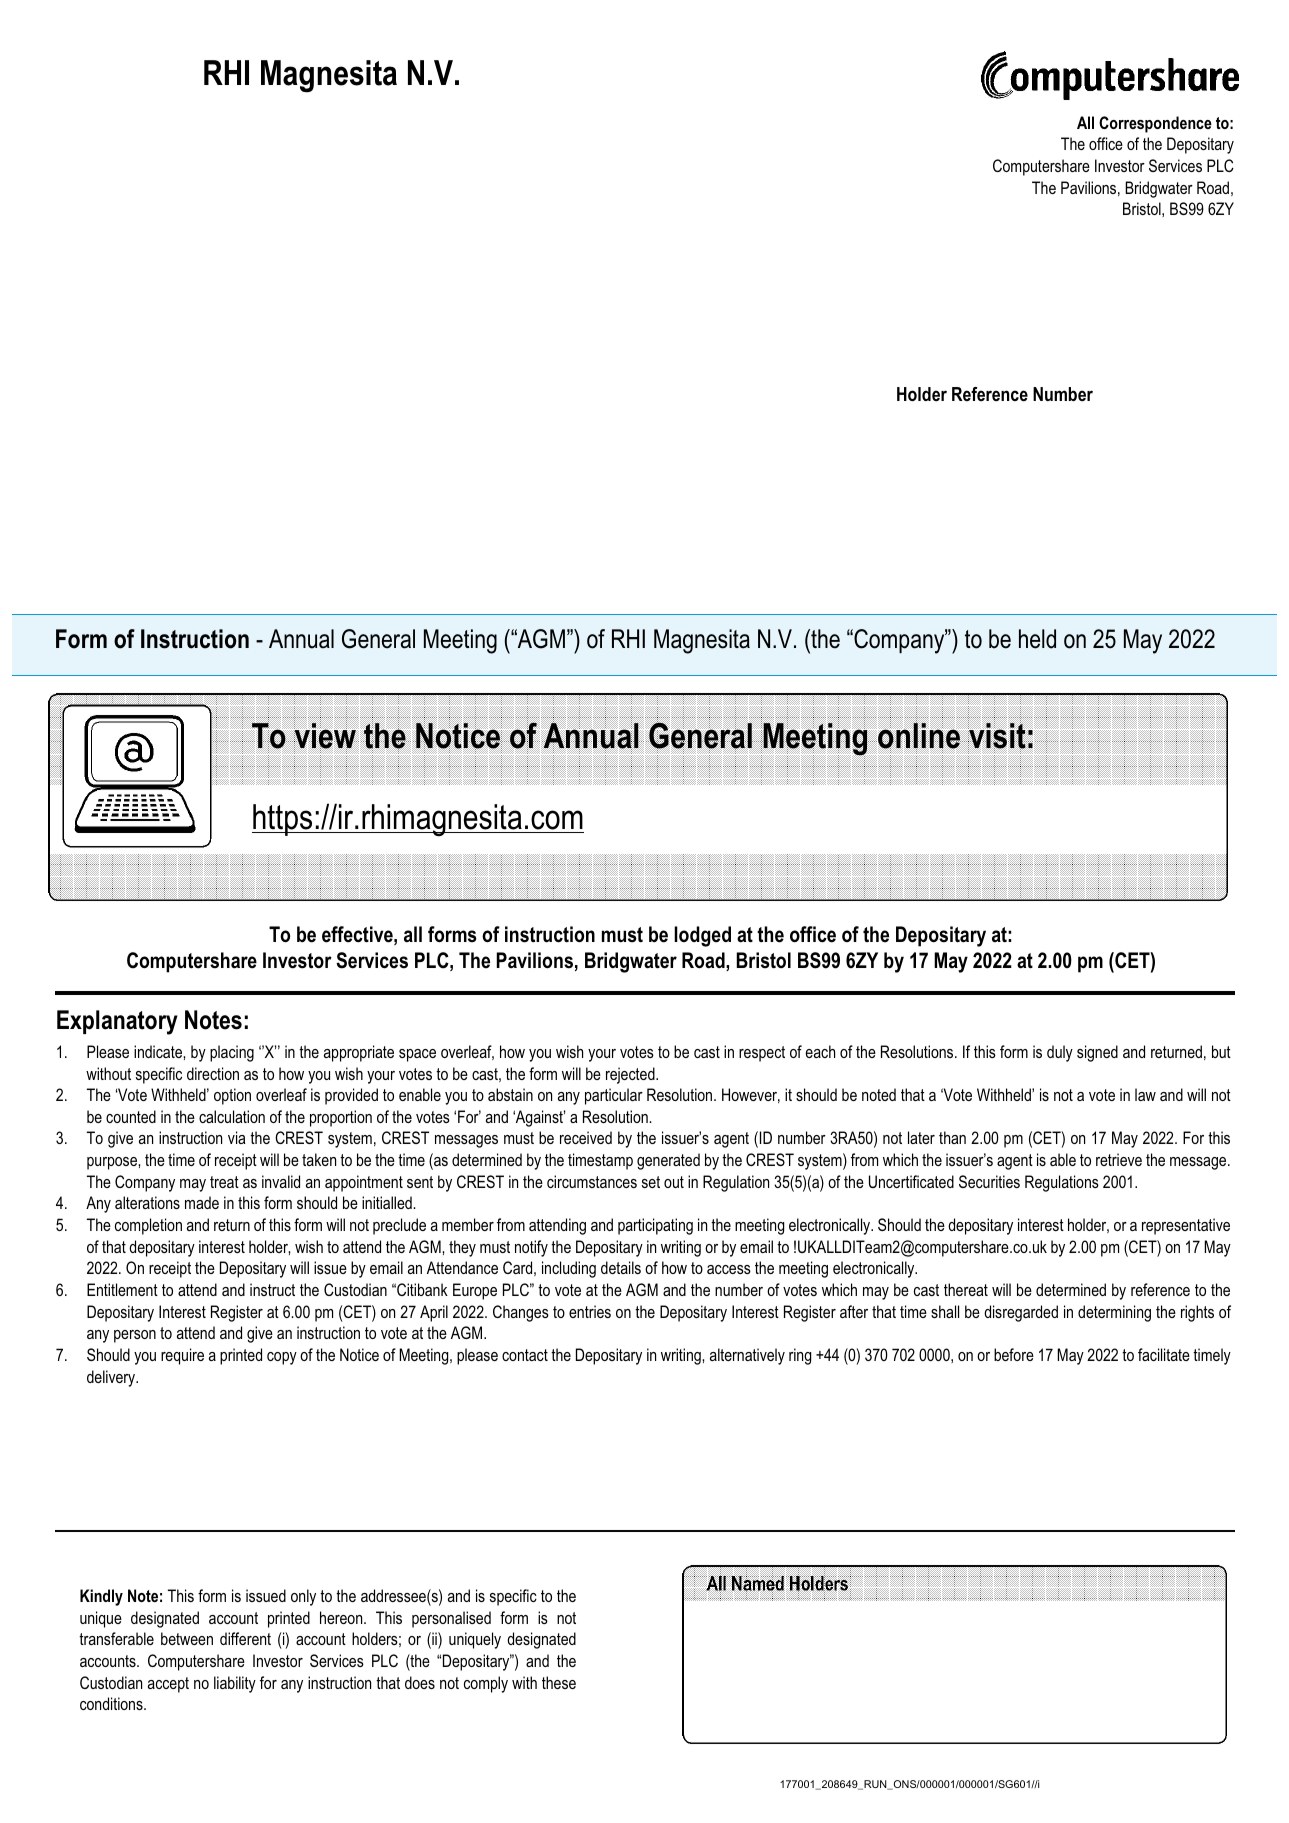 This image has height=1823, width=1289. Describe the element at coordinates (117, 1022) in the image. I see `Explanatory` at that location.
